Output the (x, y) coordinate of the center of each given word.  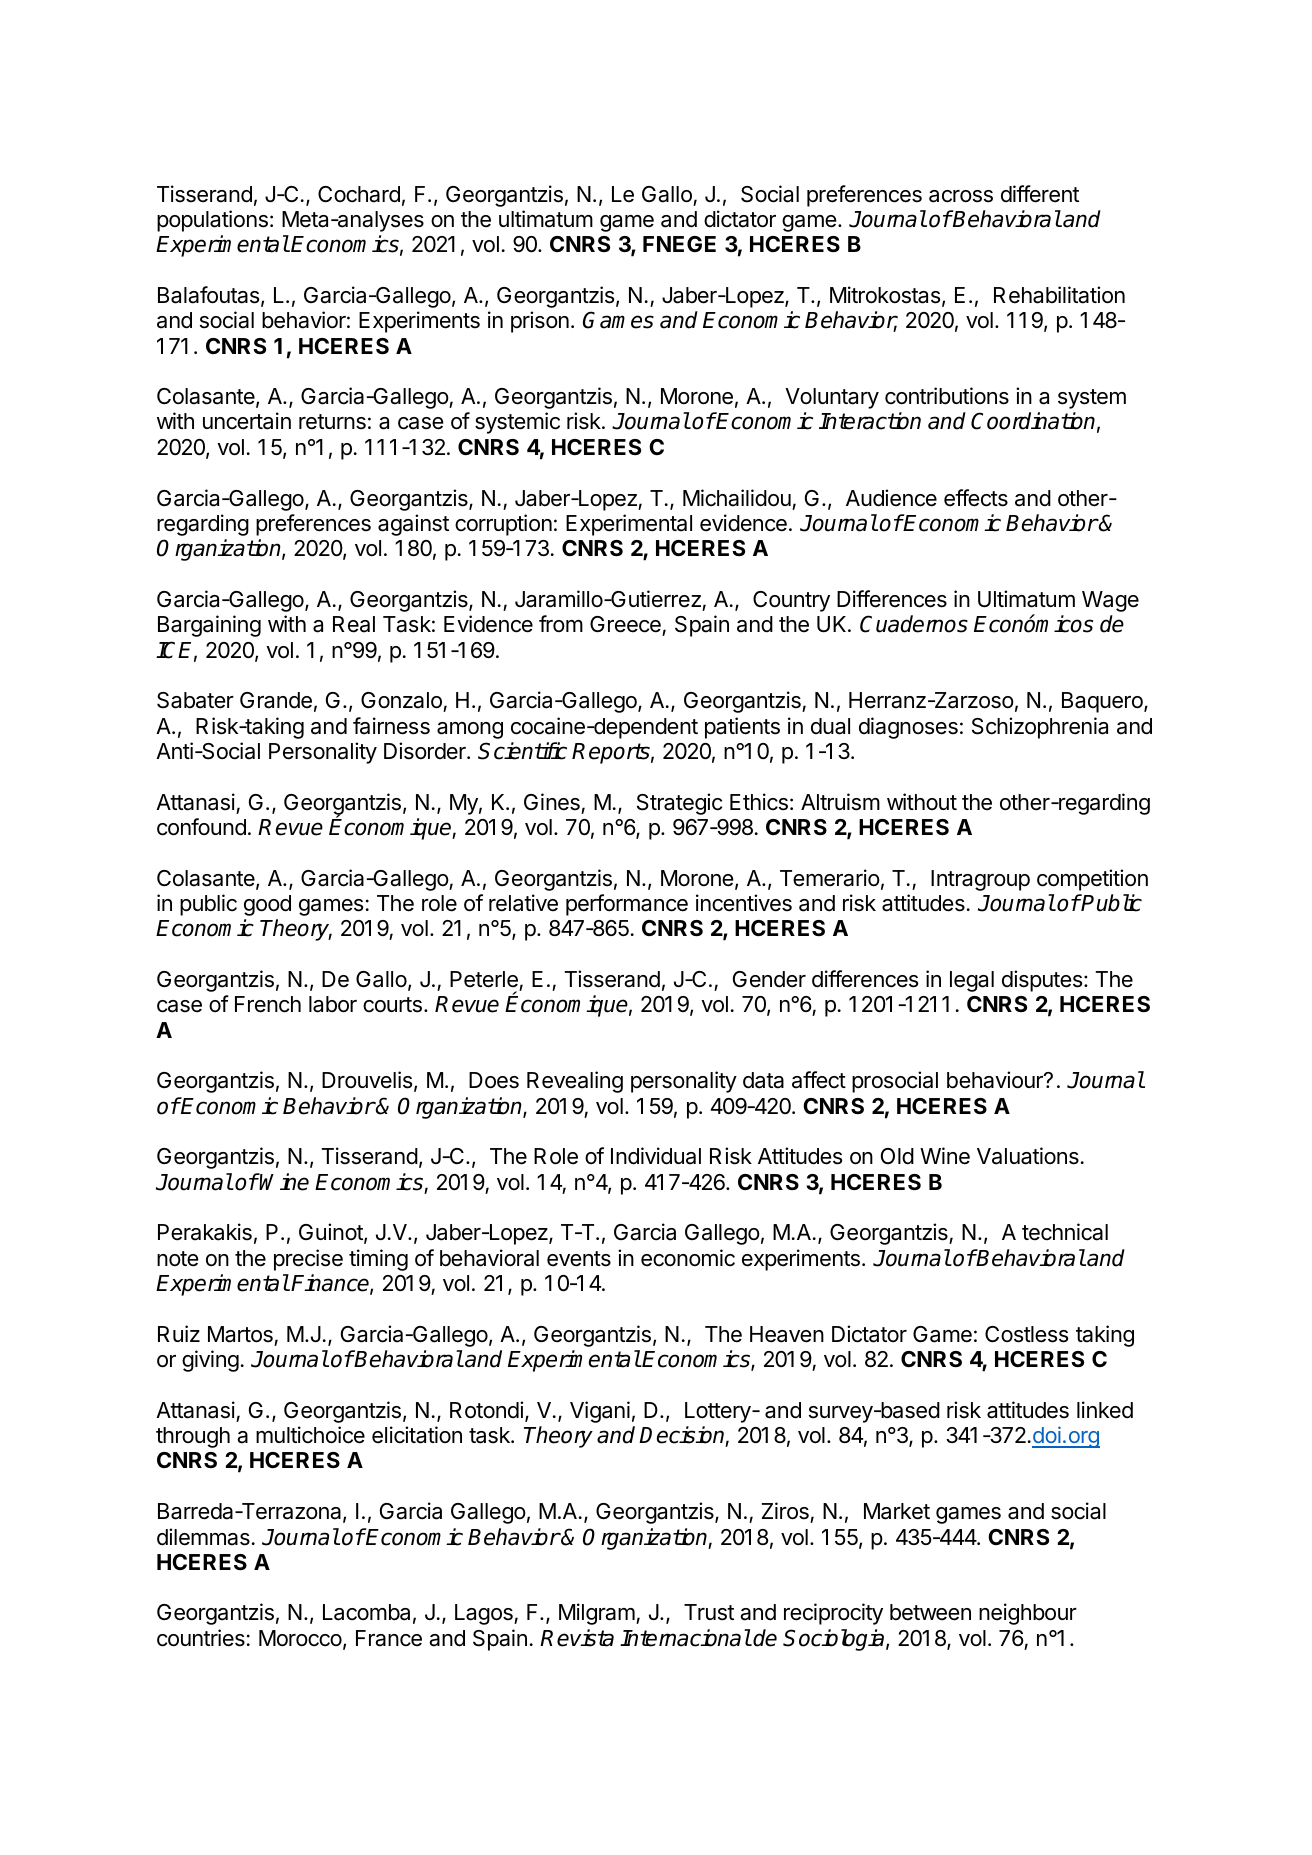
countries (201, 1638)
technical (1065, 1232)
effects (976, 498)
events (579, 1259)
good (267, 905)
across (961, 196)
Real (354, 624)
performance (627, 905)
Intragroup (980, 880)
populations (212, 221)
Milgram (598, 1614)
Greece (626, 626)
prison (540, 322)
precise (308, 1260)
